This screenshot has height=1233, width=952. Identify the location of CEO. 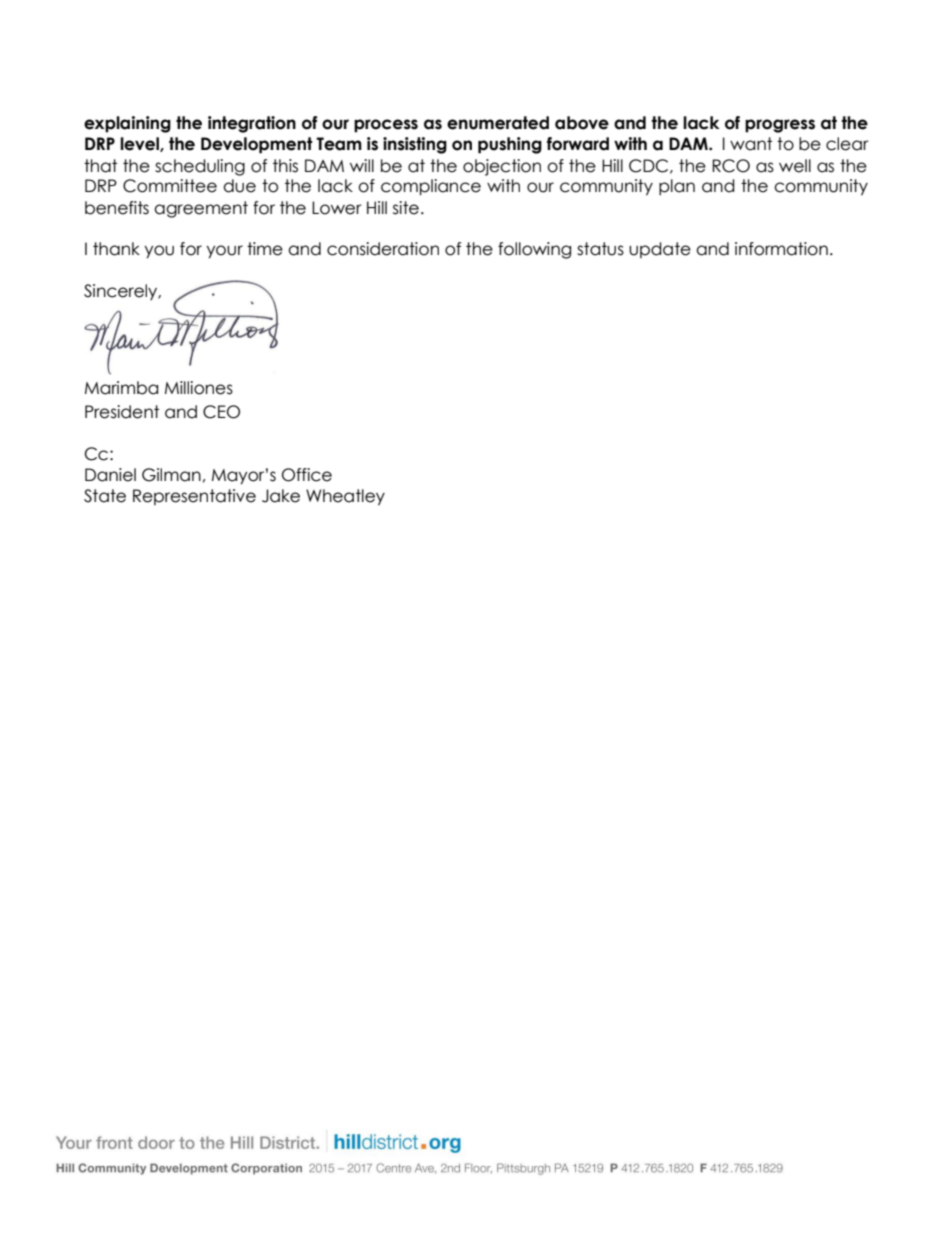
(221, 412).
